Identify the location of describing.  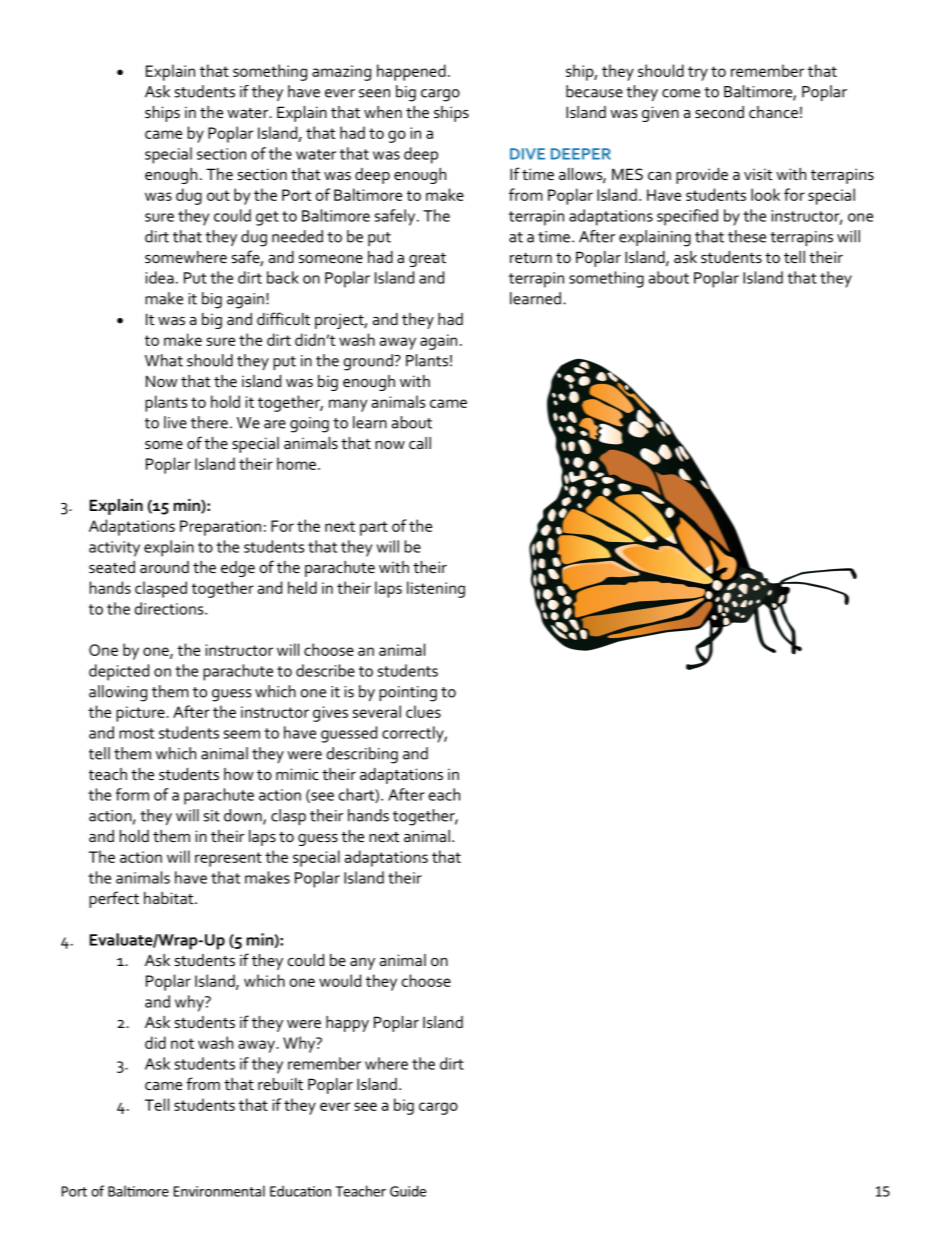
(362, 755).
